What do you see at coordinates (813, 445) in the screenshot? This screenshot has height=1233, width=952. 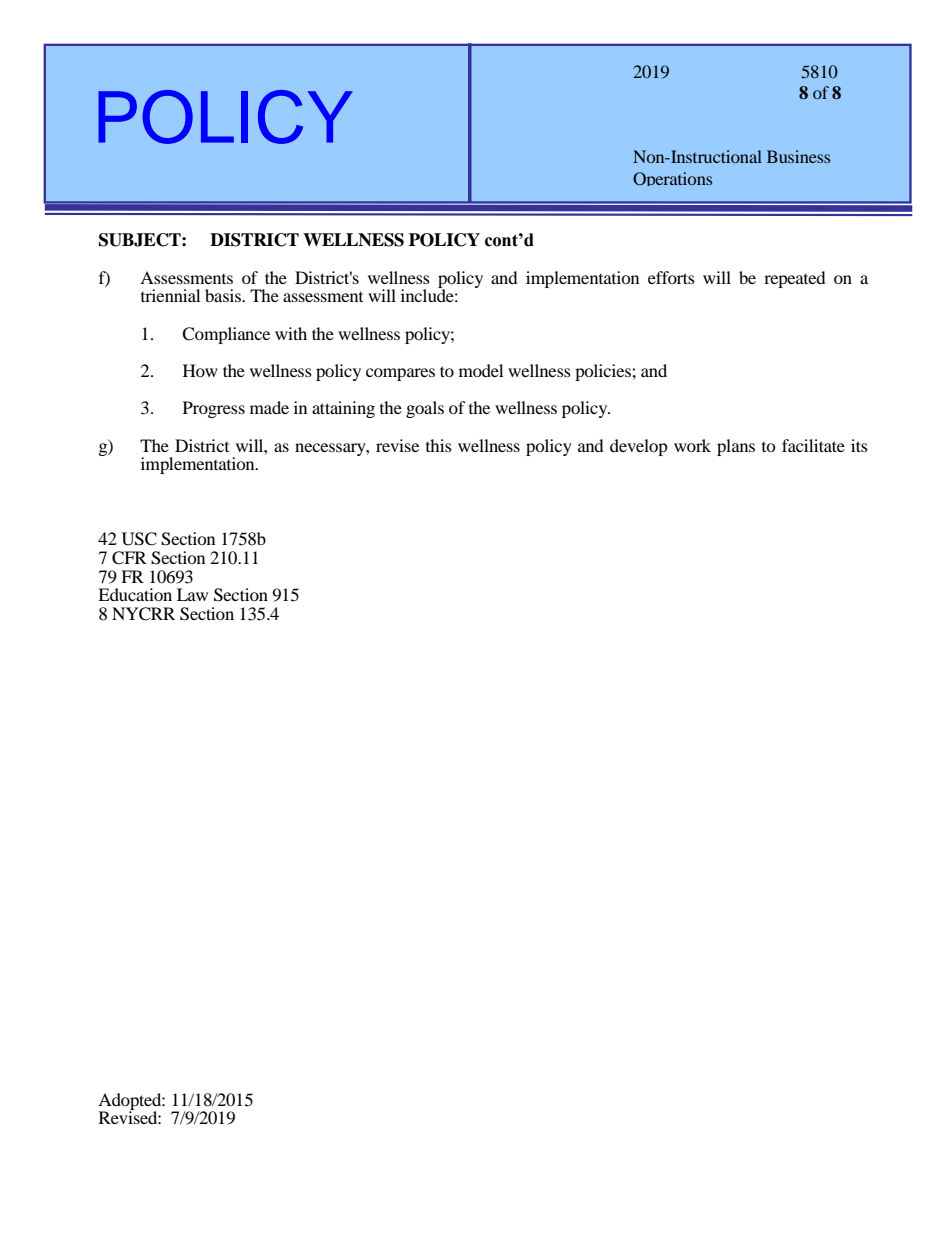 I see `facilitate` at bounding box center [813, 445].
